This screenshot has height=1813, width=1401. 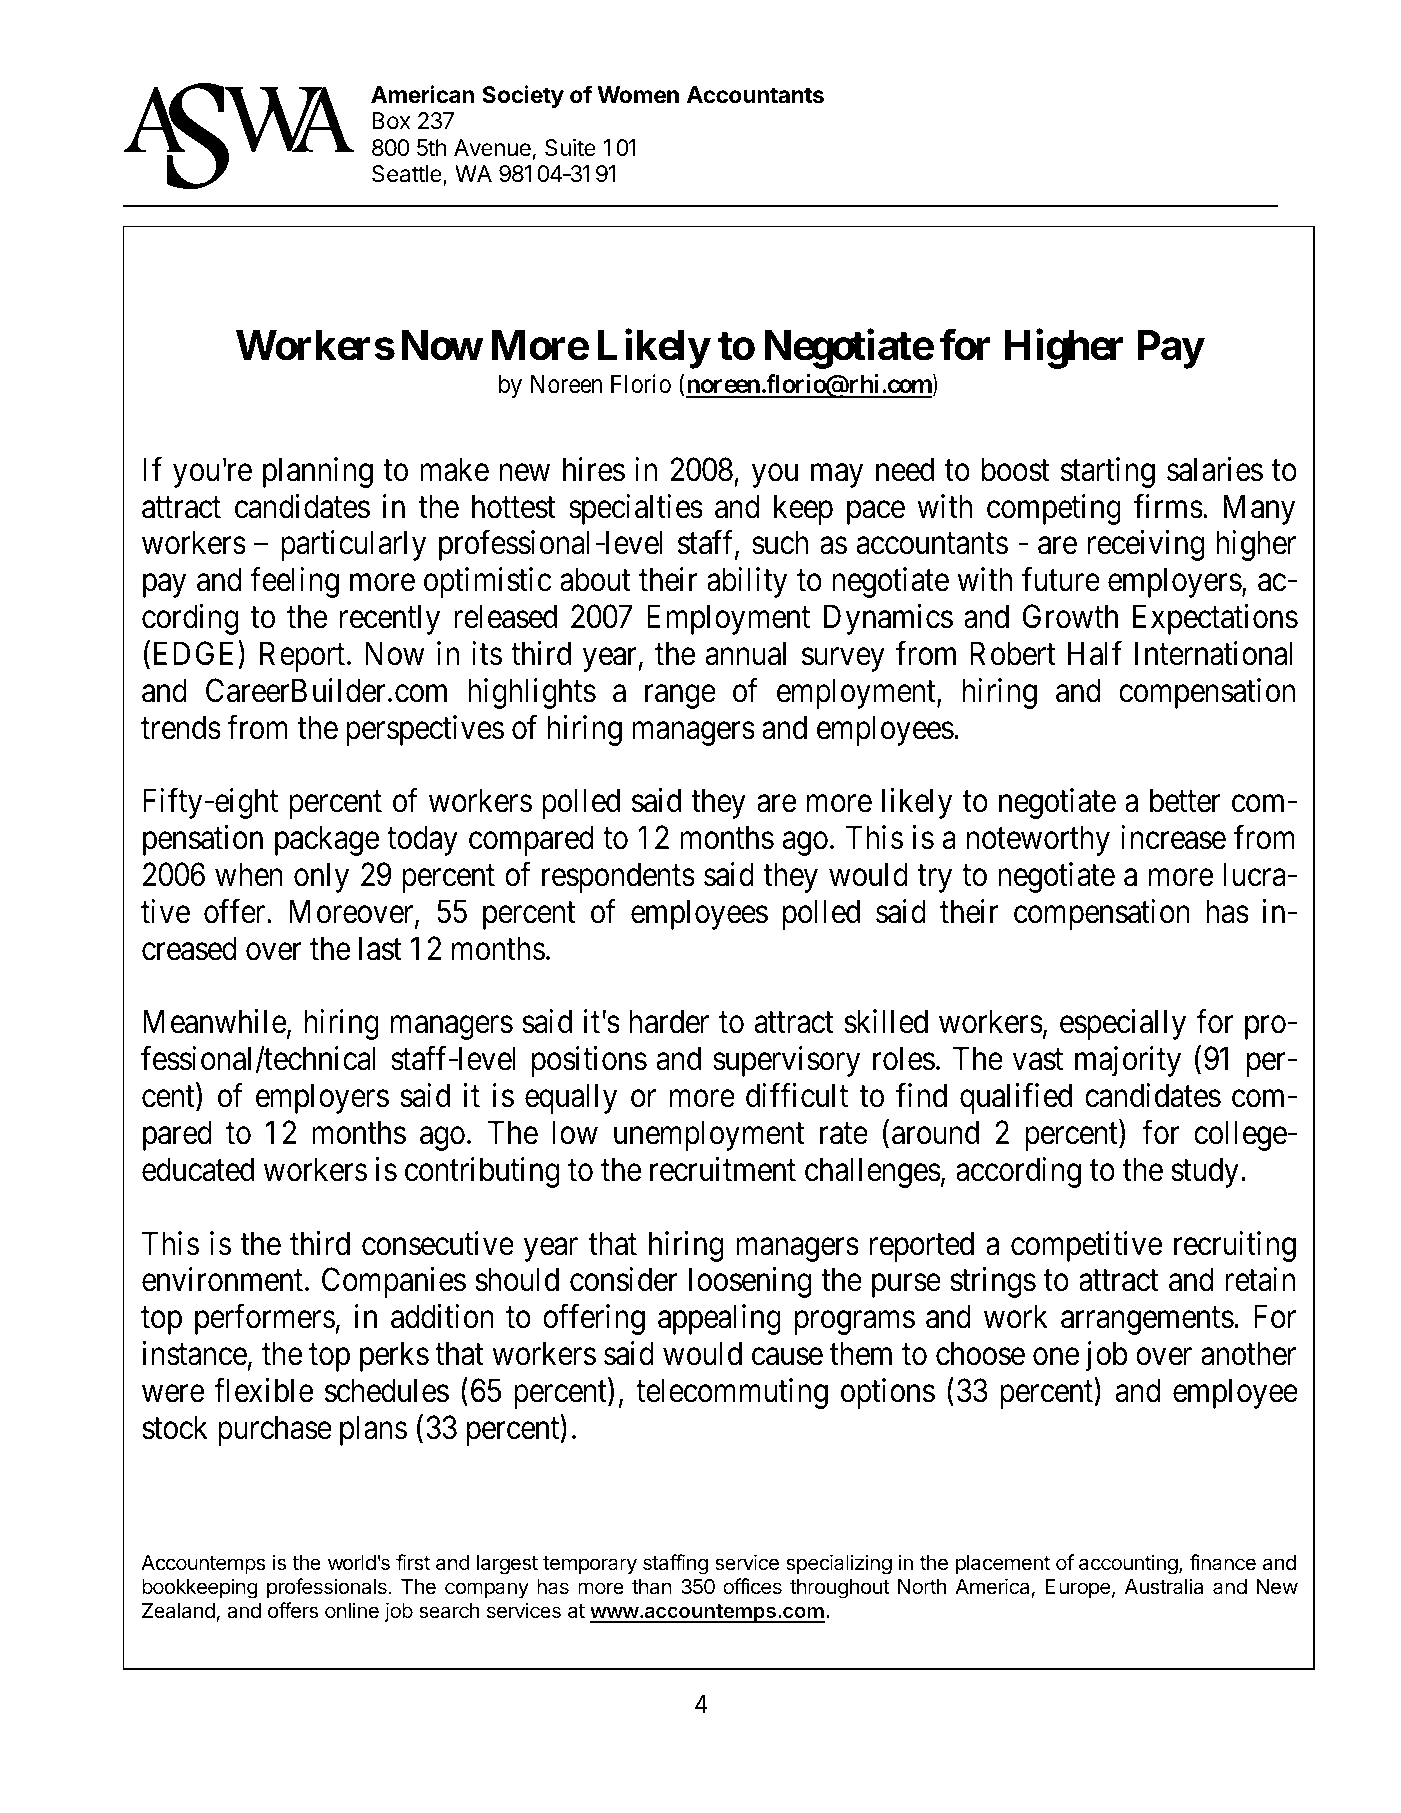 I want to click on Box, so click(x=391, y=120).
